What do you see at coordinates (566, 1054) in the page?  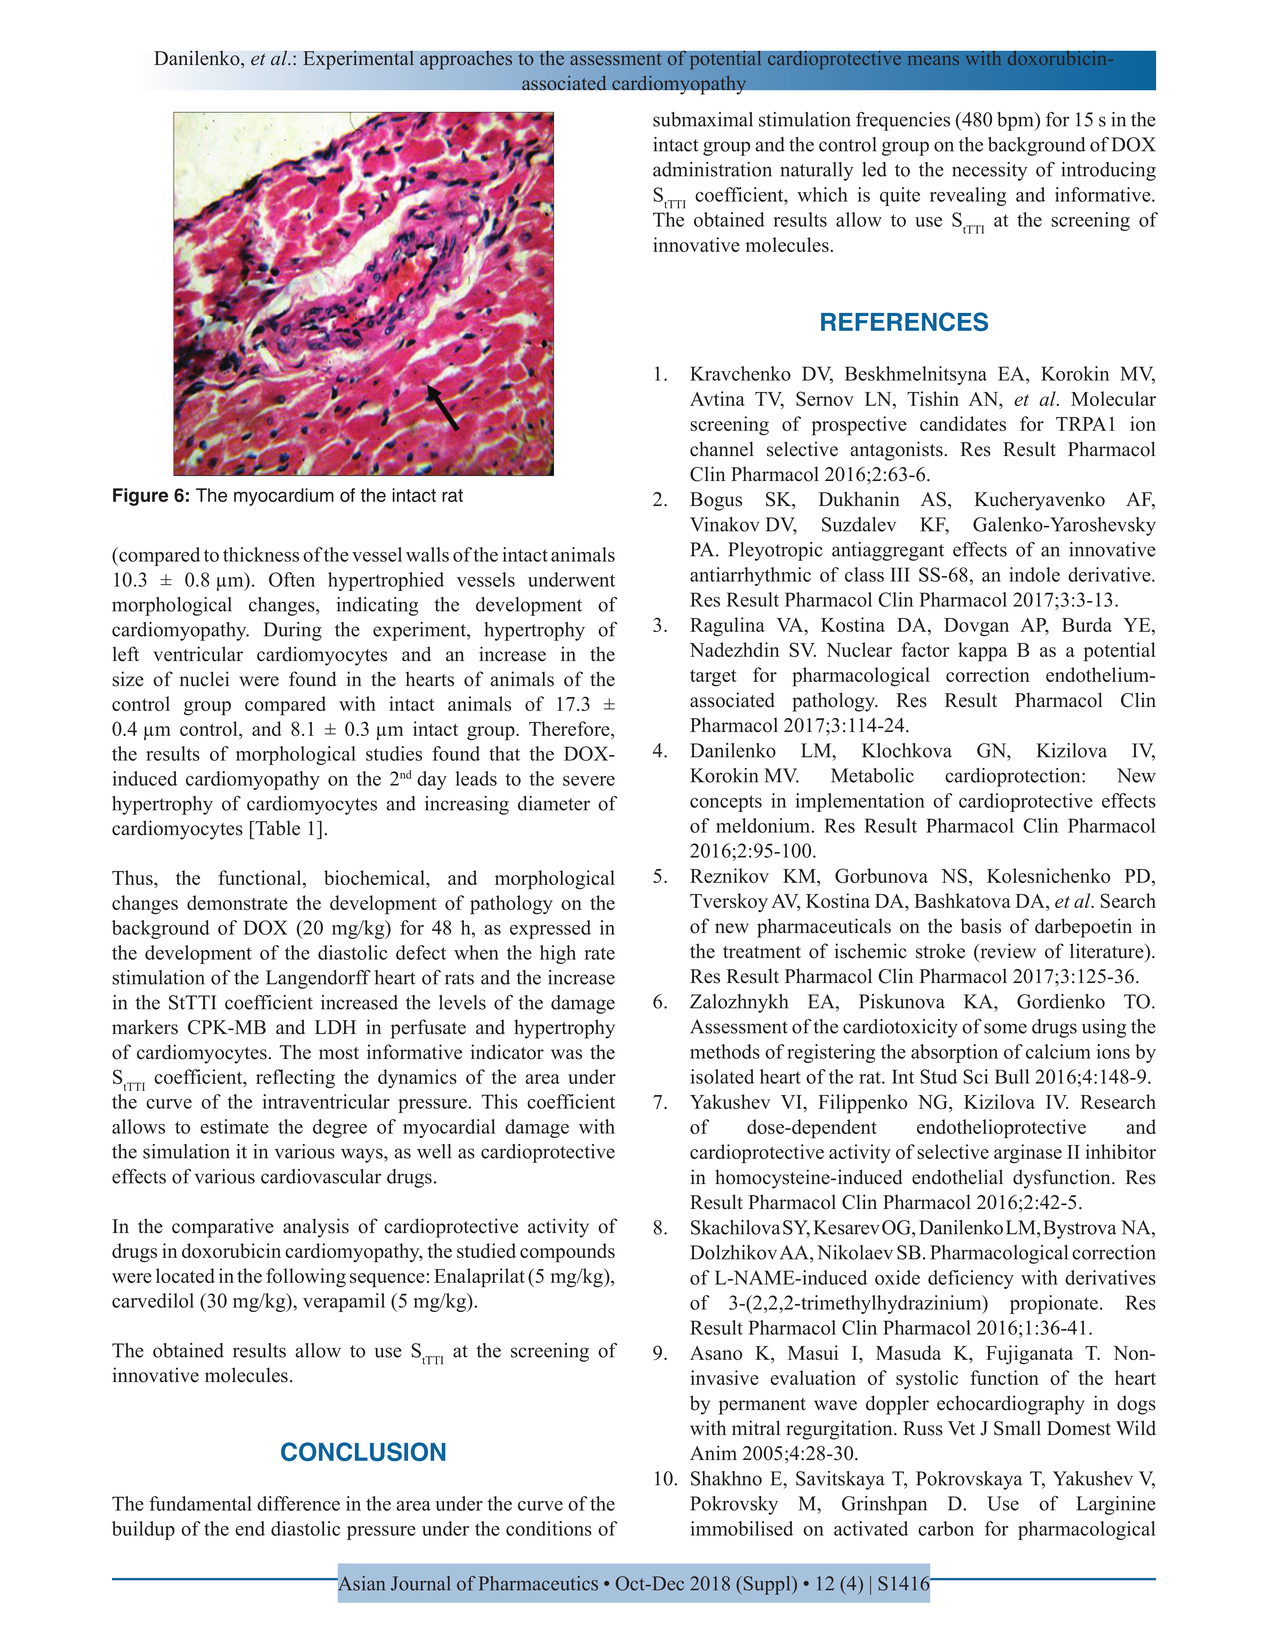 I see `was` at bounding box center [566, 1054].
